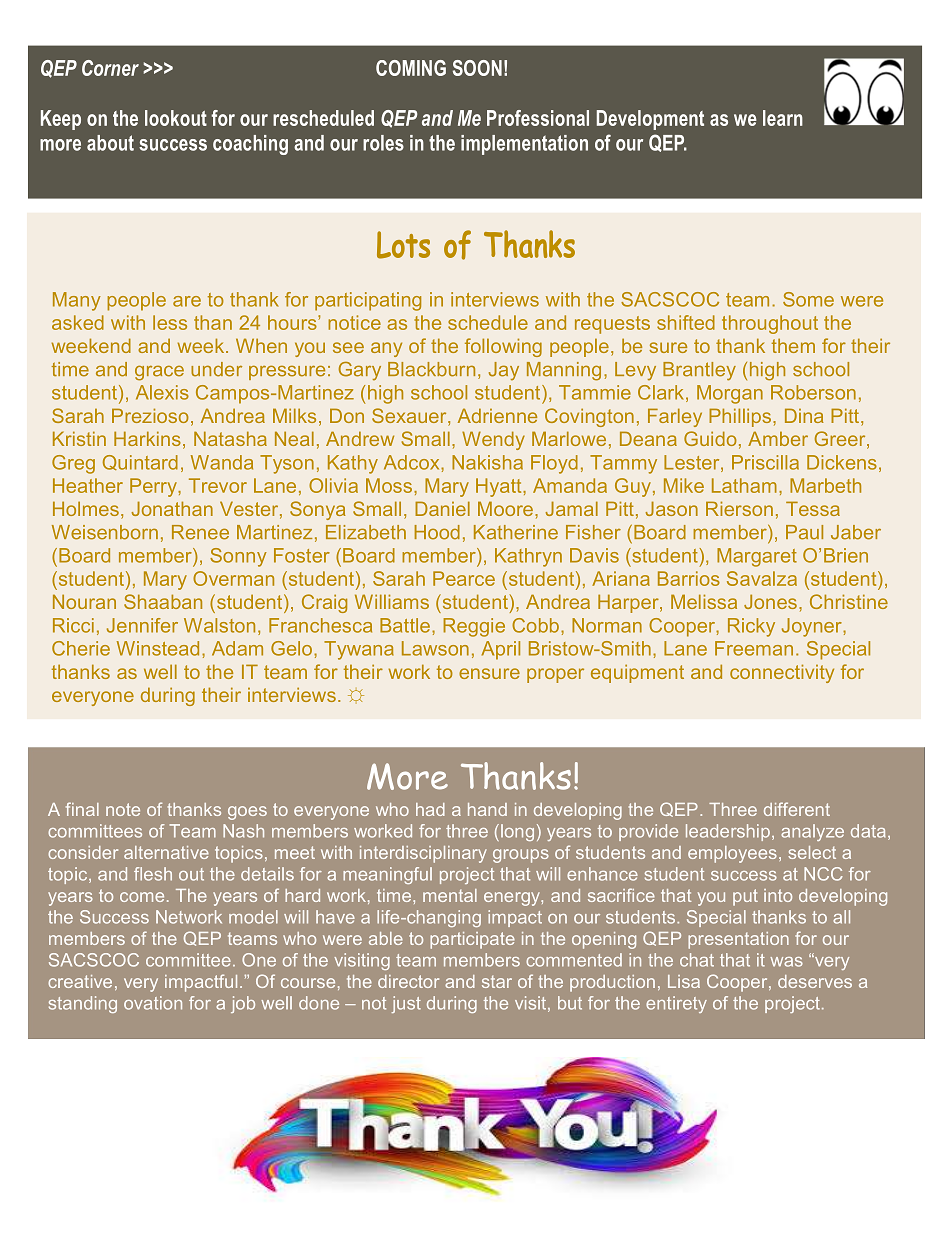 Image resolution: width=952 pixels, height=1233 pixels. What do you see at coordinates (176, 118) in the screenshot?
I see `lookout` at bounding box center [176, 118].
